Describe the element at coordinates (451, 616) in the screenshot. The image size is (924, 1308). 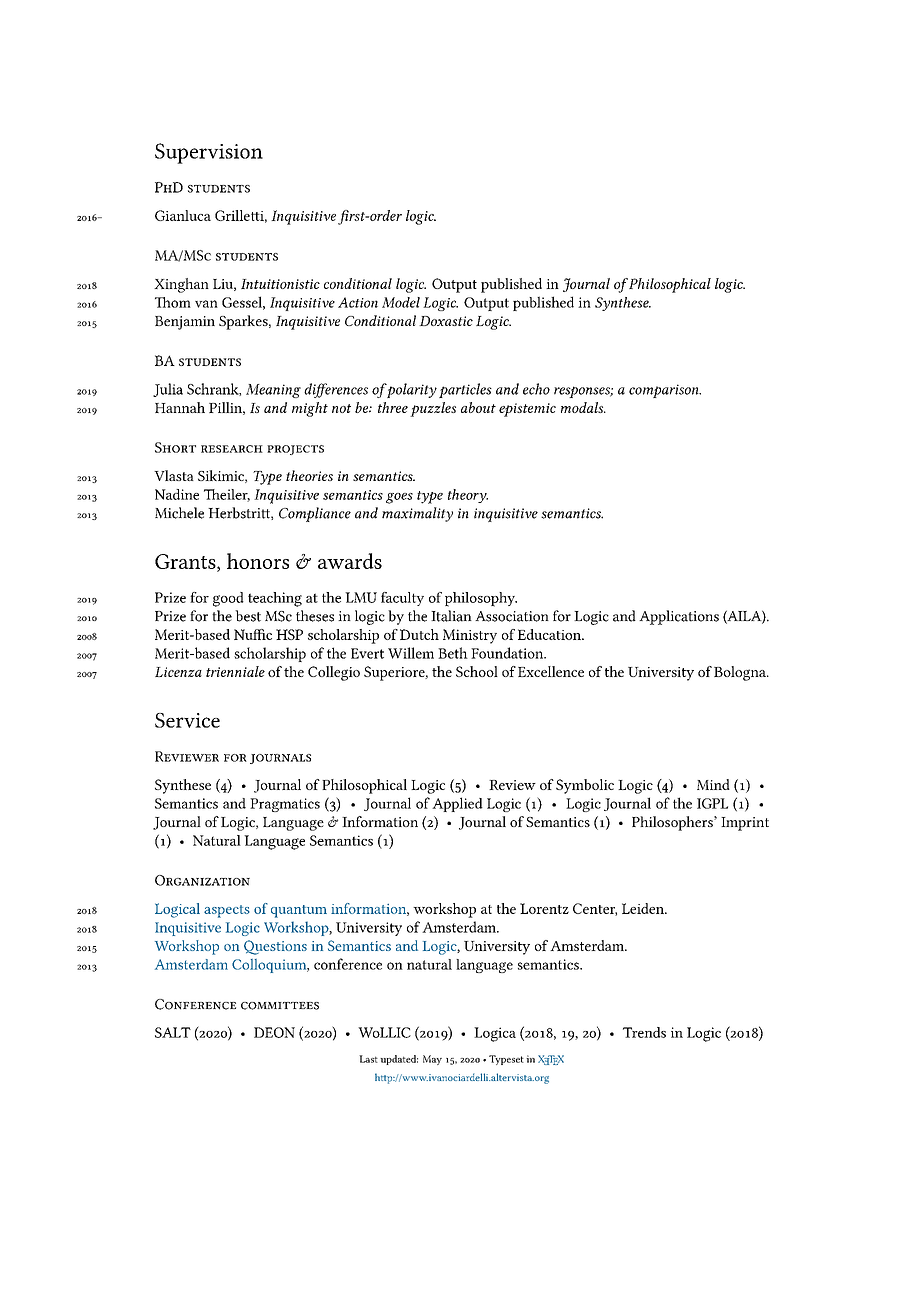
I see `Italian` at that location.
